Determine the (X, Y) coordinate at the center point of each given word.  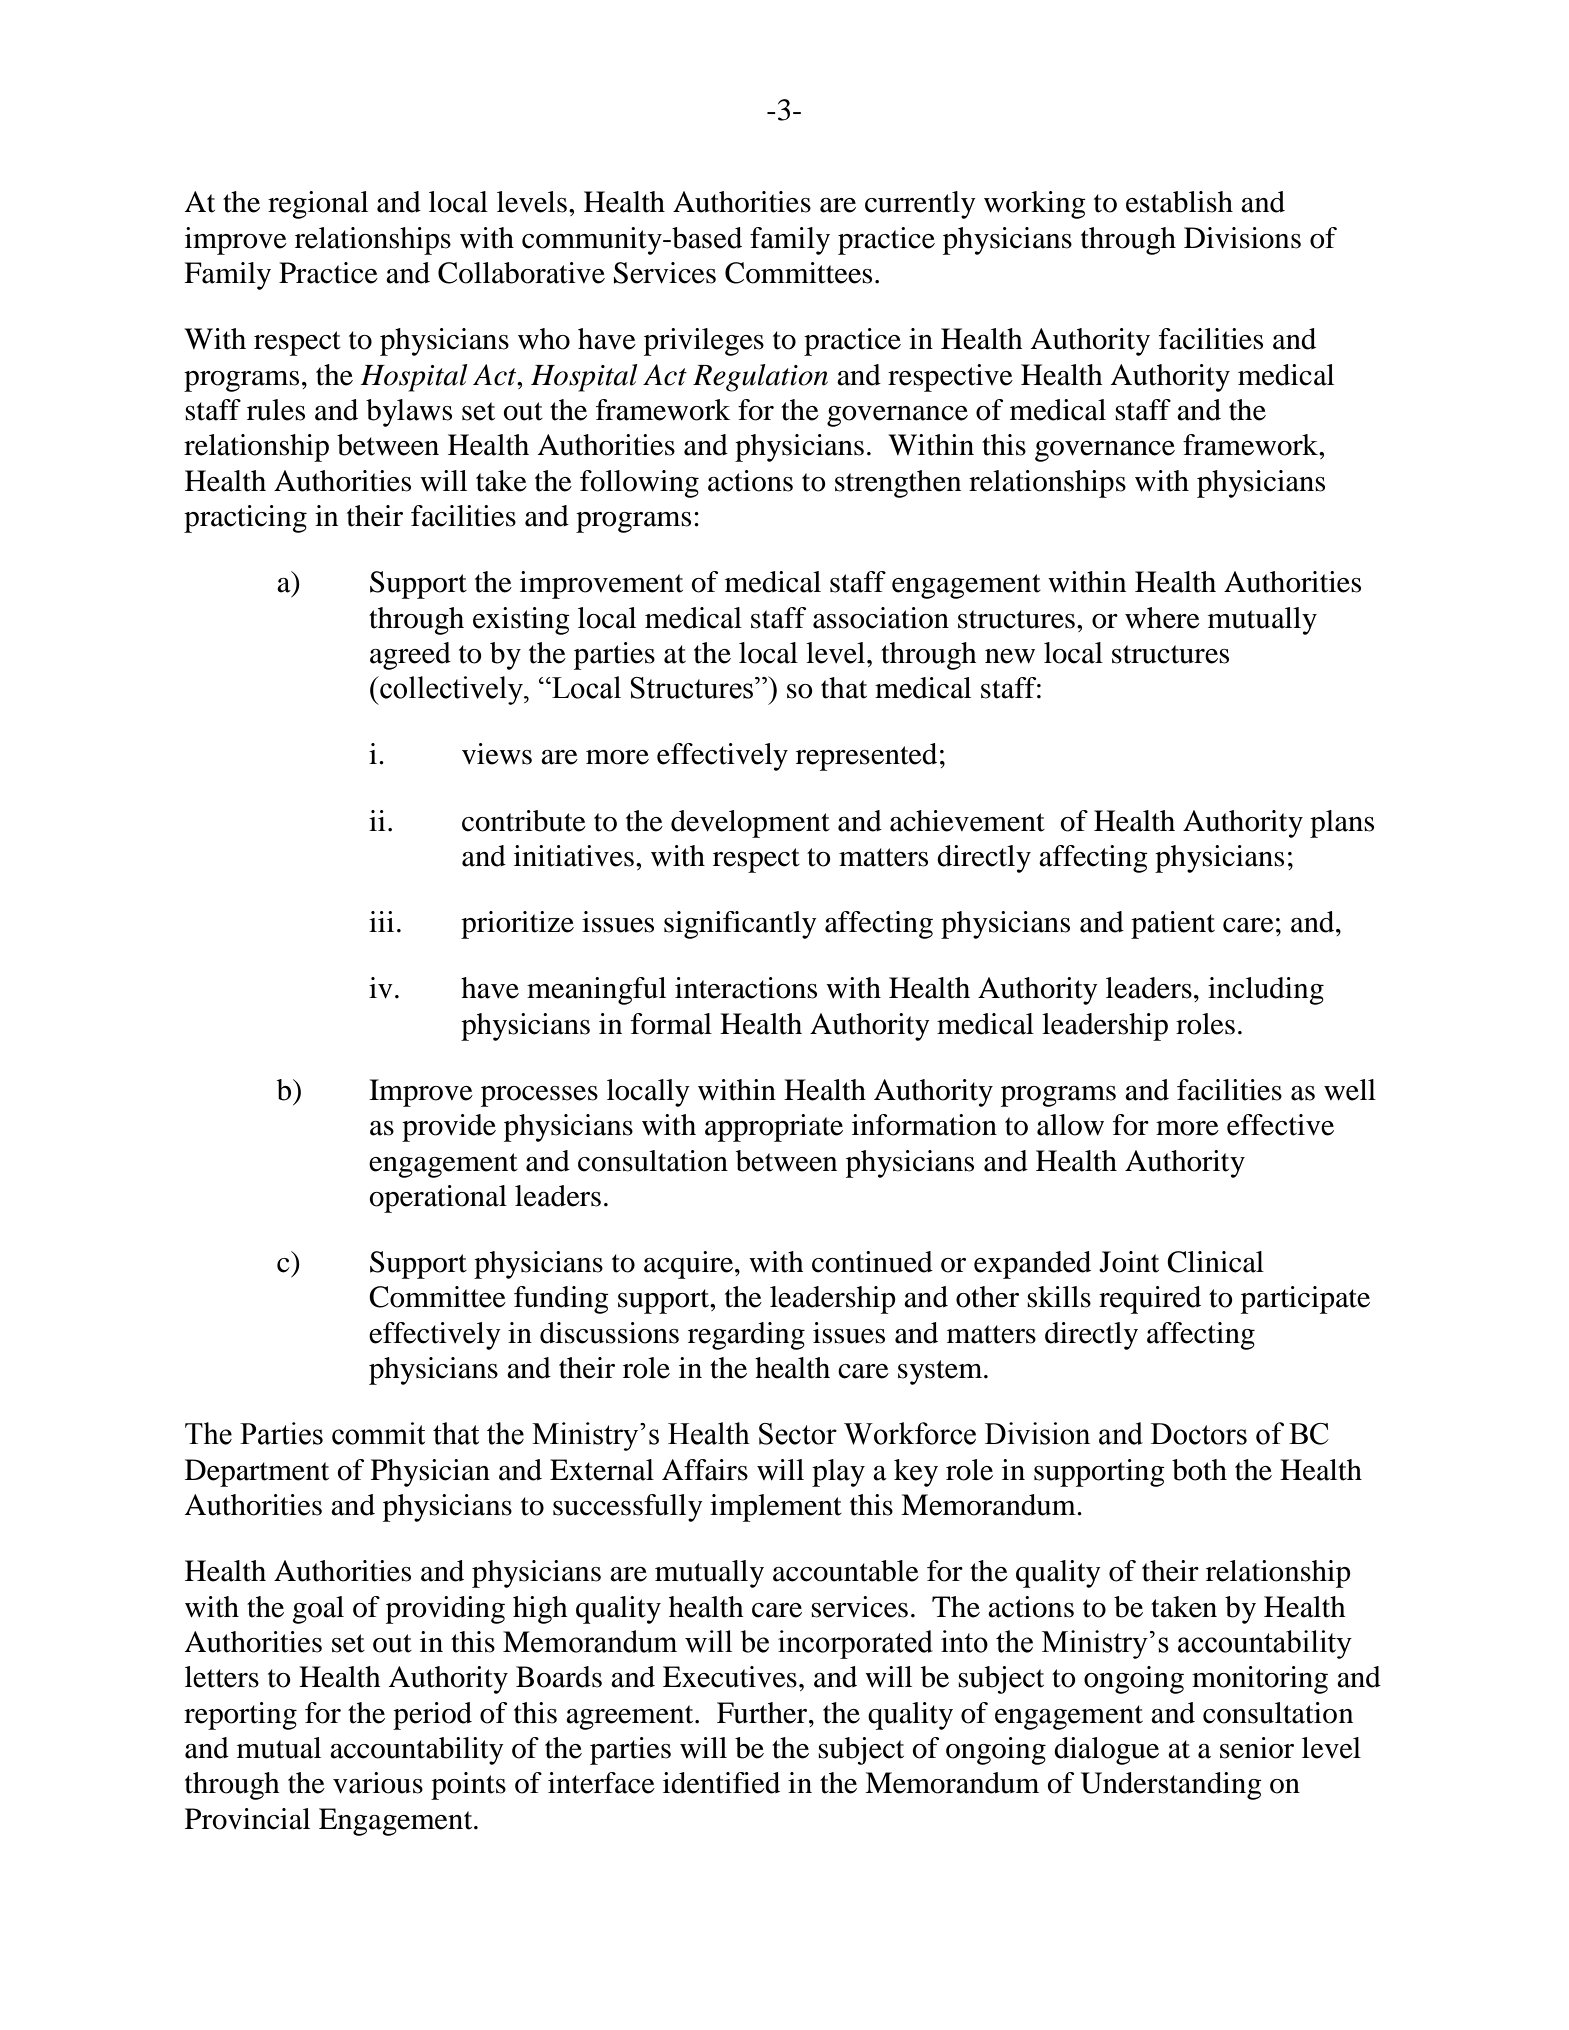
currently (920, 205)
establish (1179, 202)
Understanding (1171, 1786)
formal (671, 1024)
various (378, 1783)
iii (381, 921)
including (1266, 991)
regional (318, 205)
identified (721, 1783)
